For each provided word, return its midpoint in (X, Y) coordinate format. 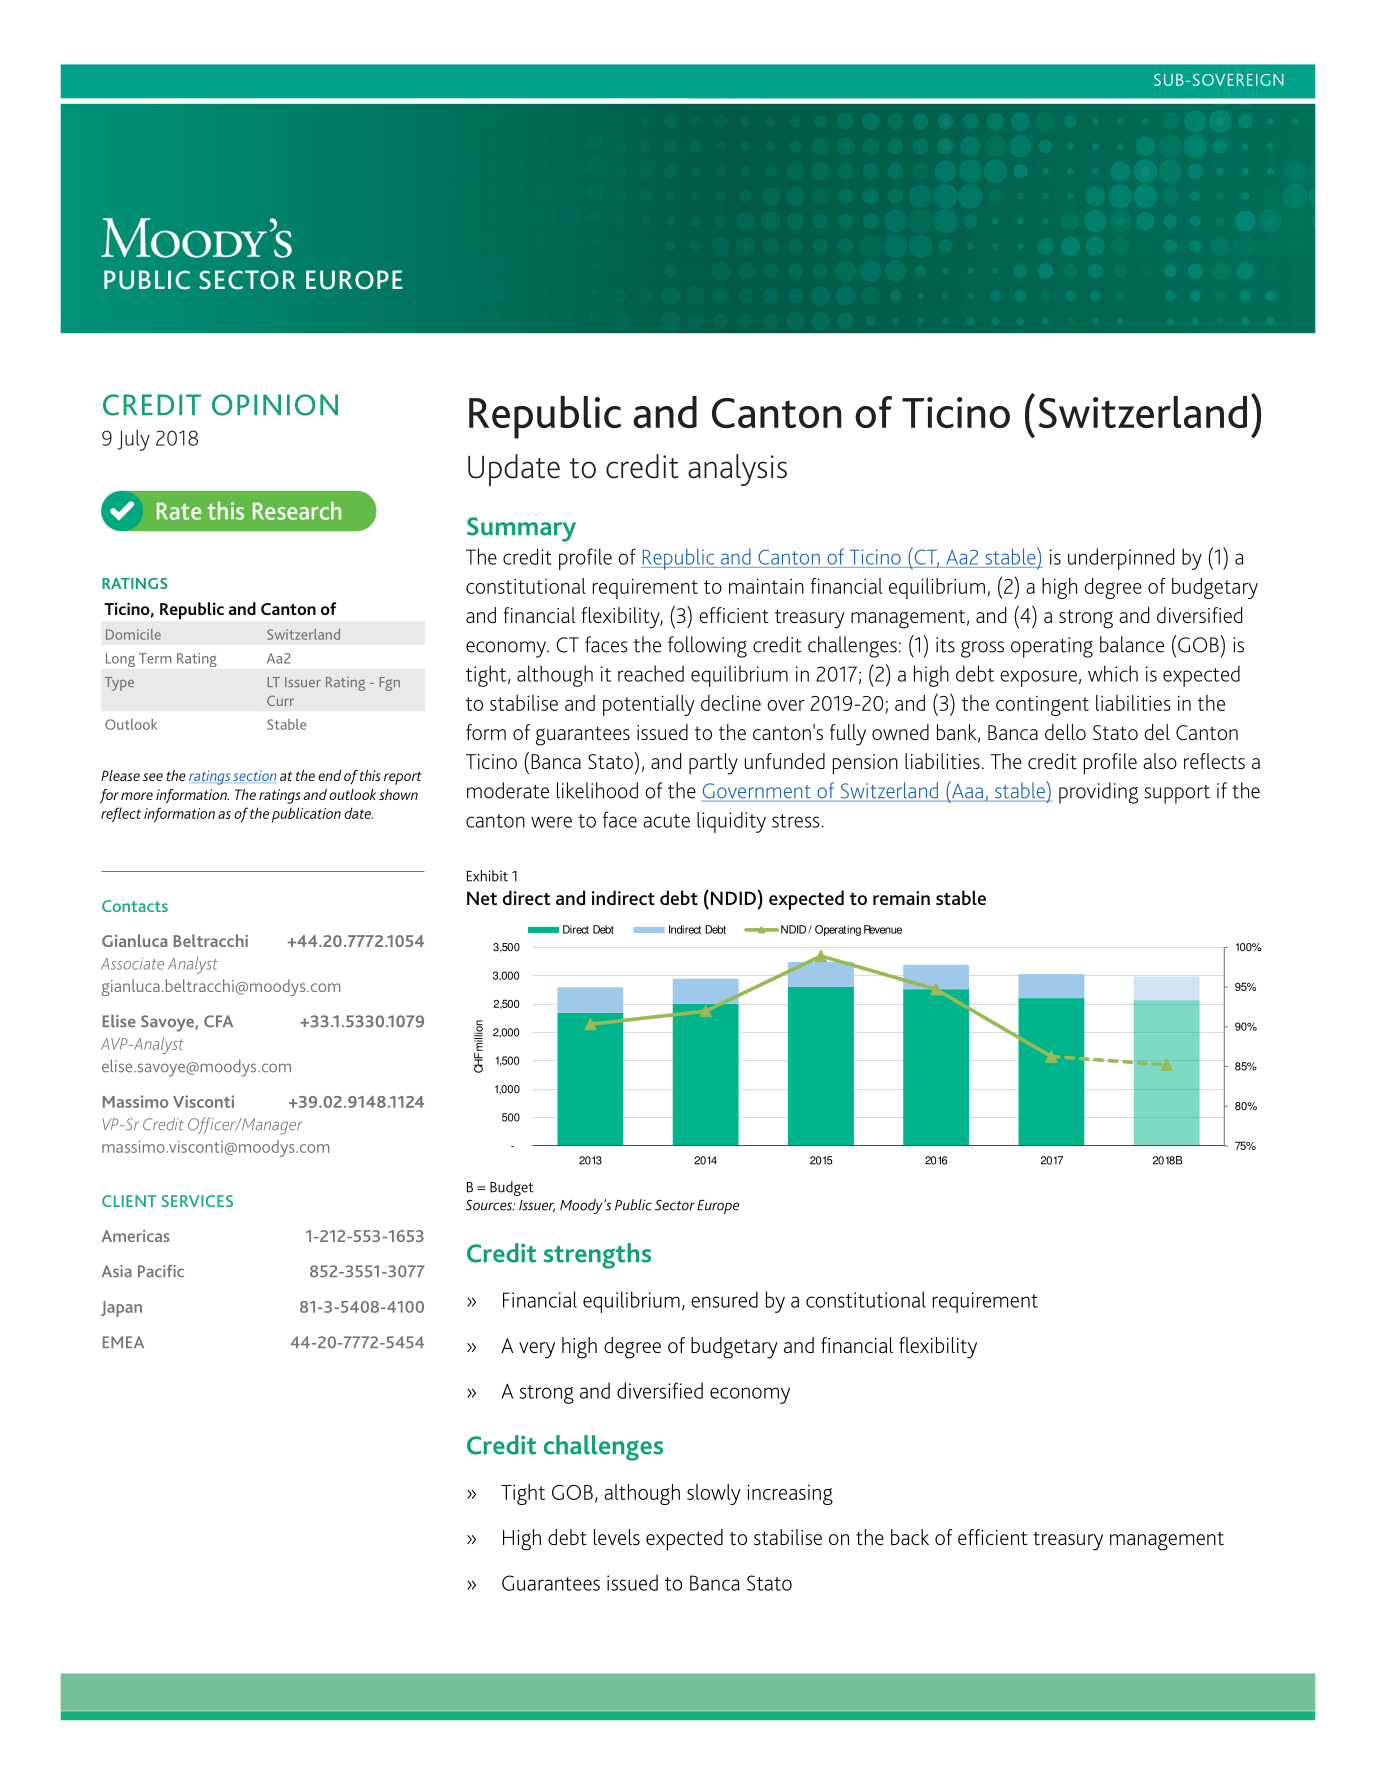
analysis (737, 470)
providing (1098, 793)
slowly (714, 1494)
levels (617, 1537)
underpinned (1121, 559)
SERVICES (197, 1201)
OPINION (275, 405)
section (254, 775)
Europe (718, 1207)
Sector (675, 1205)
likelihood (597, 790)
